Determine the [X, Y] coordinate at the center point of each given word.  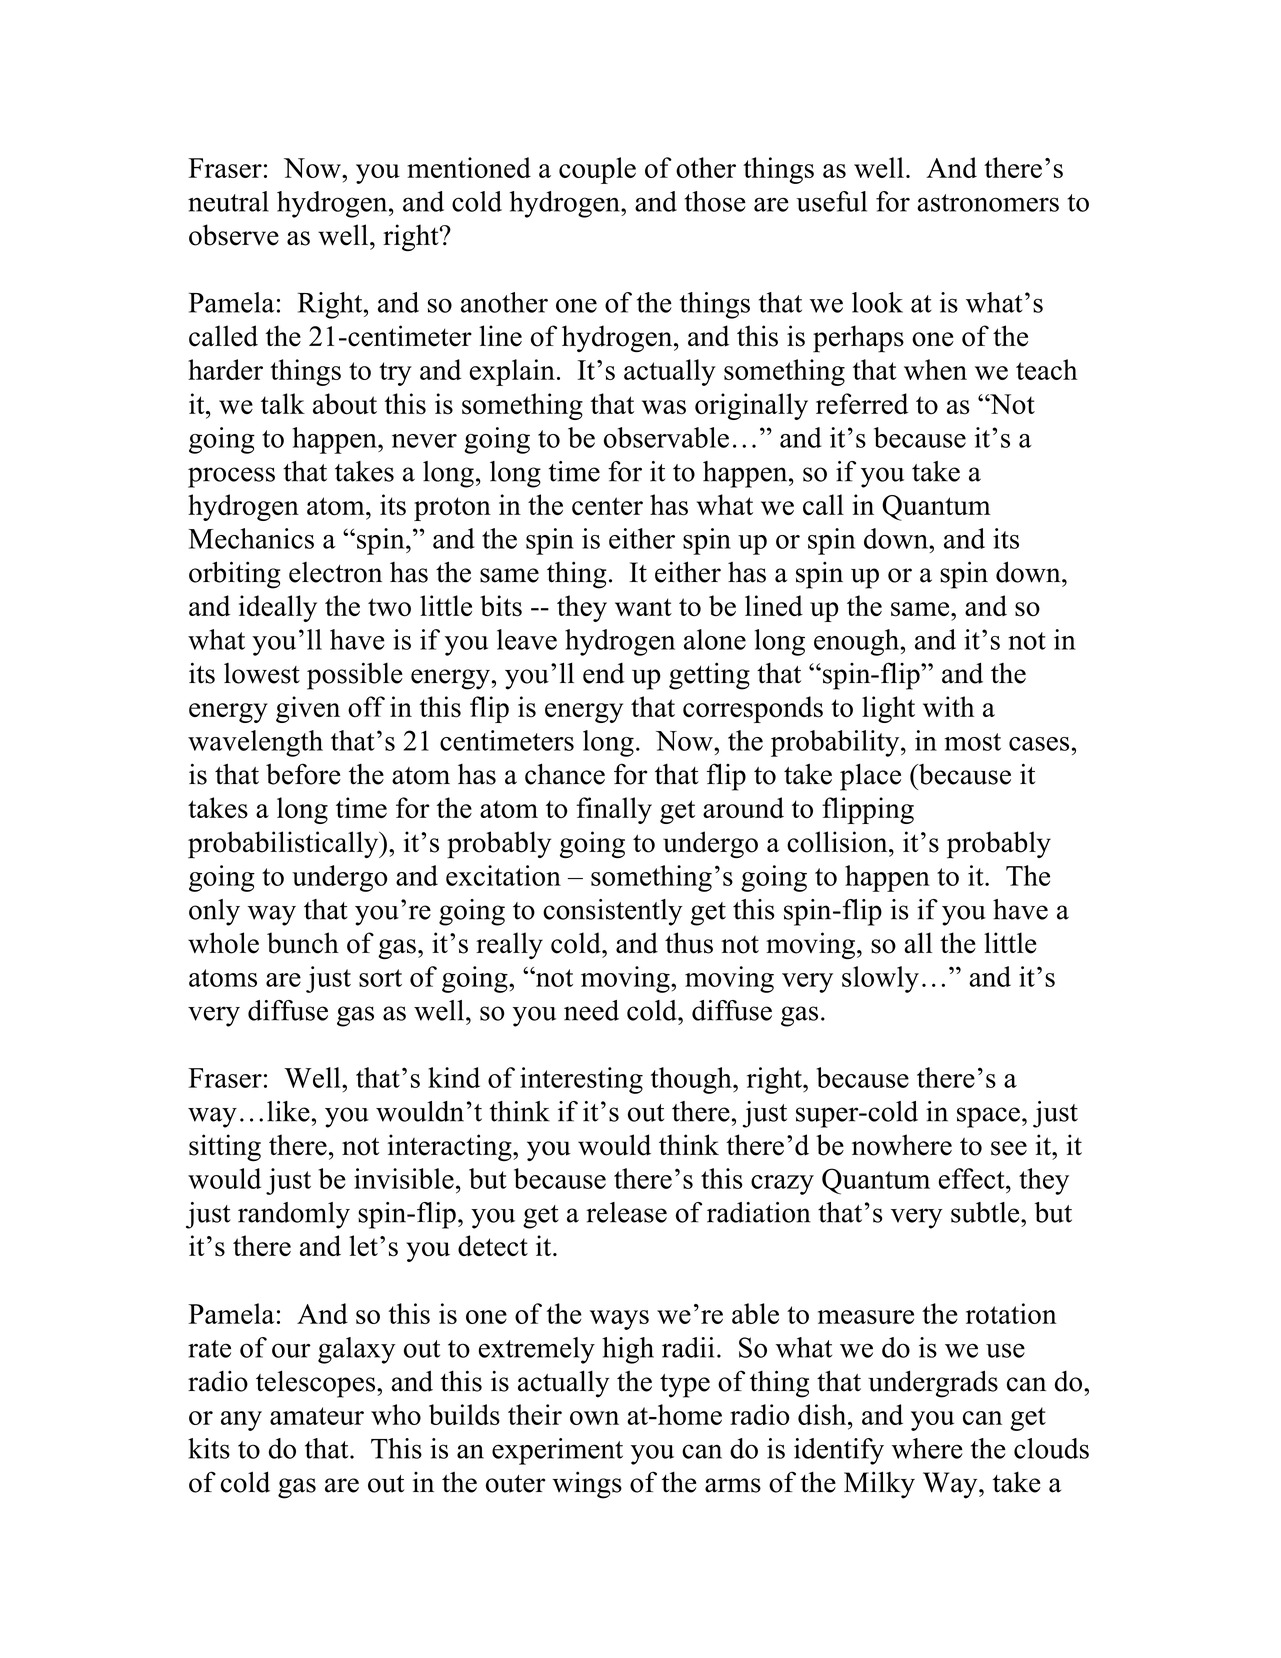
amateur [317, 1416]
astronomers [988, 203]
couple [597, 170]
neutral [228, 201]
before [303, 774]
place [870, 777]
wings [587, 1485]
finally [614, 810]
